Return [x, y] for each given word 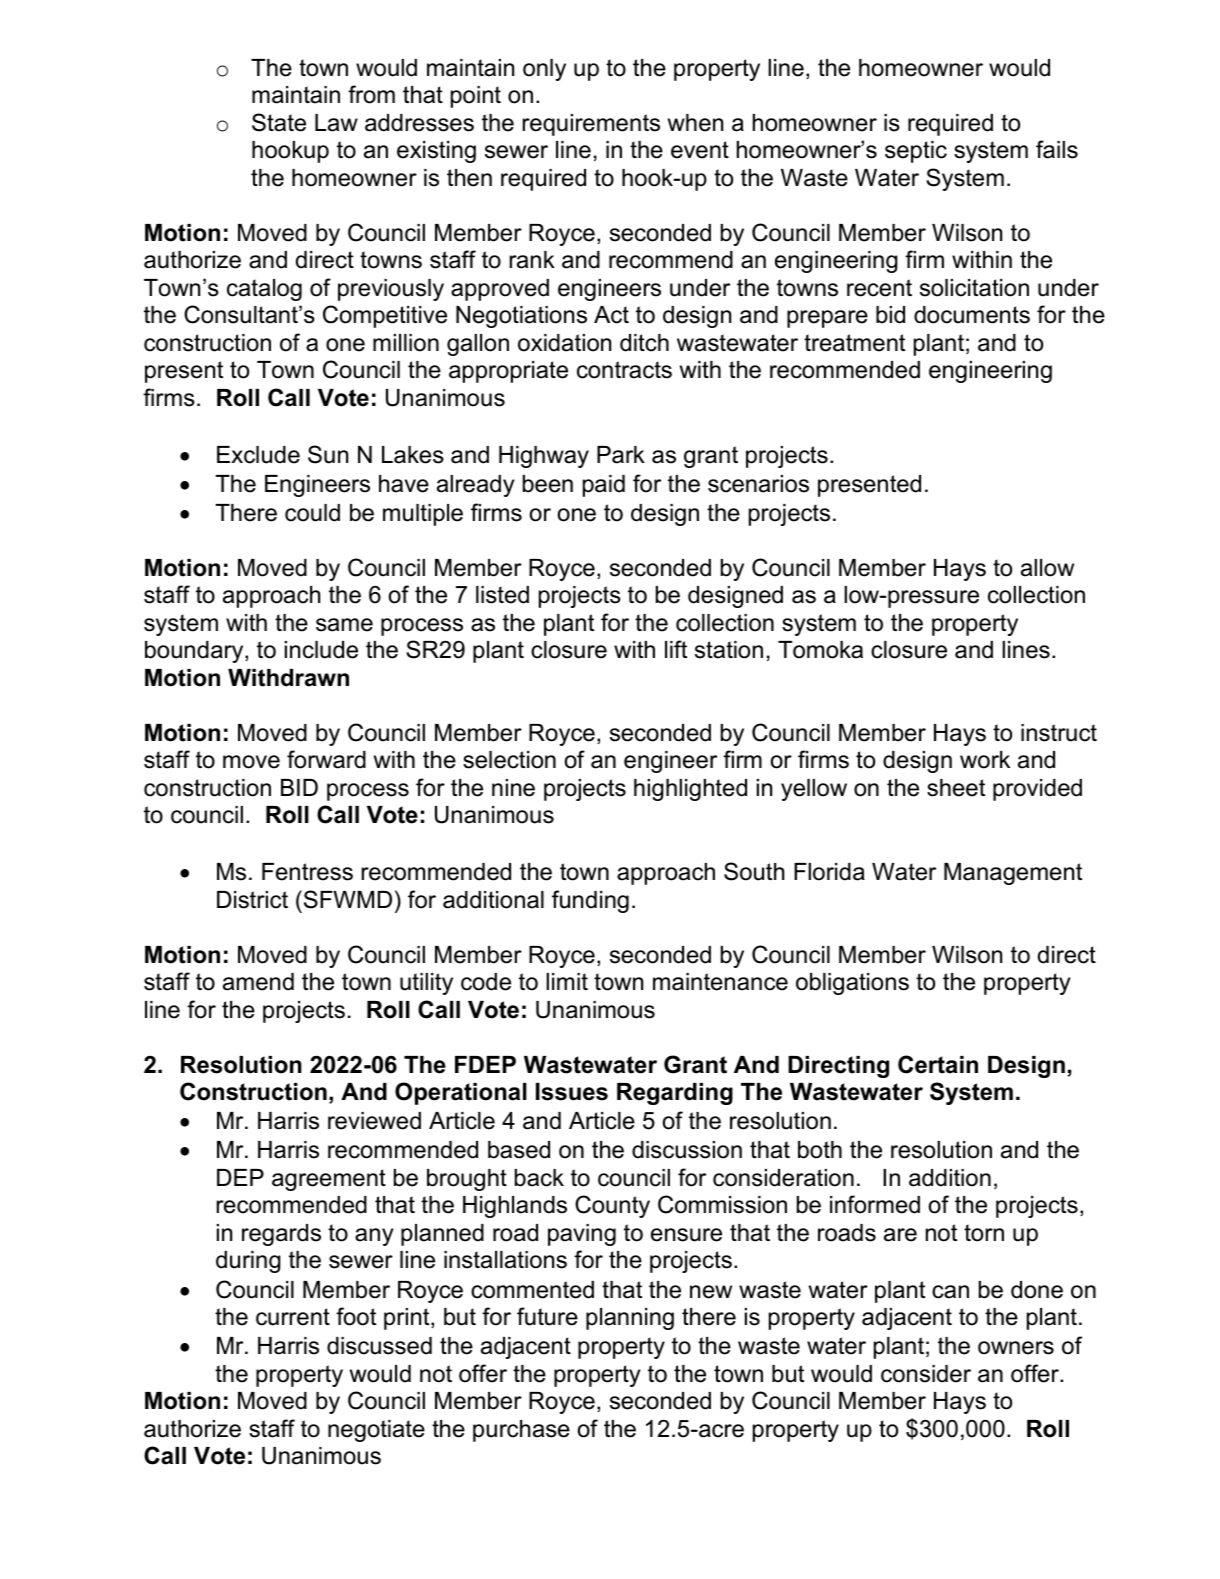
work [985, 760]
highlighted [690, 790]
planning [630, 1319]
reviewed [374, 1121]
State [279, 122]
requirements [591, 125]
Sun [328, 454]
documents [972, 315]
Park [621, 455]
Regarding [675, 1094]
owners [1016, 1348]
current [293, 1317]
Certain [938, 1064]
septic [916, 152]
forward [326, 759]
